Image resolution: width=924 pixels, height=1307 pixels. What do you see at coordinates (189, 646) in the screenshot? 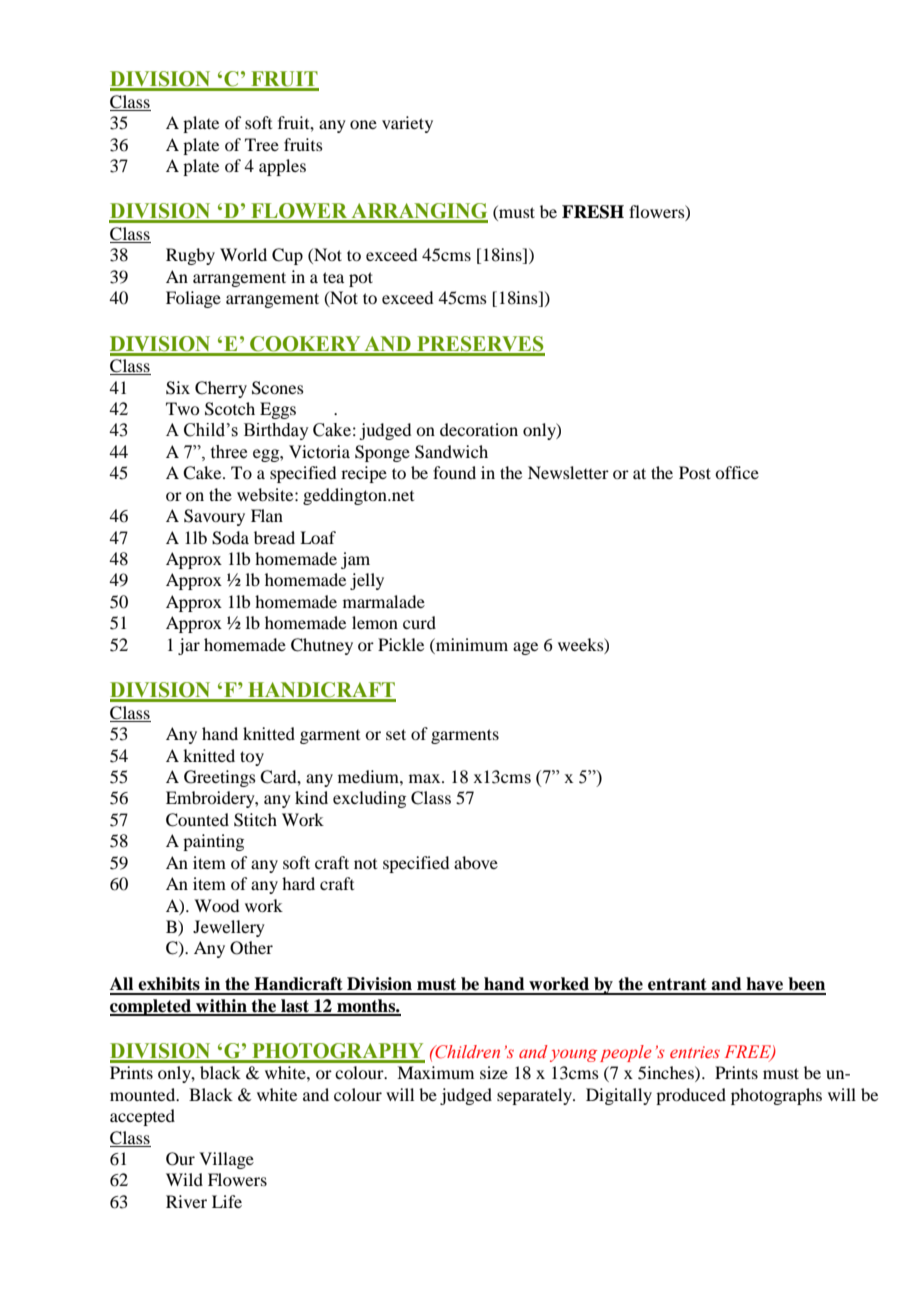
I see `jar` at bounding box center [189, 646].
